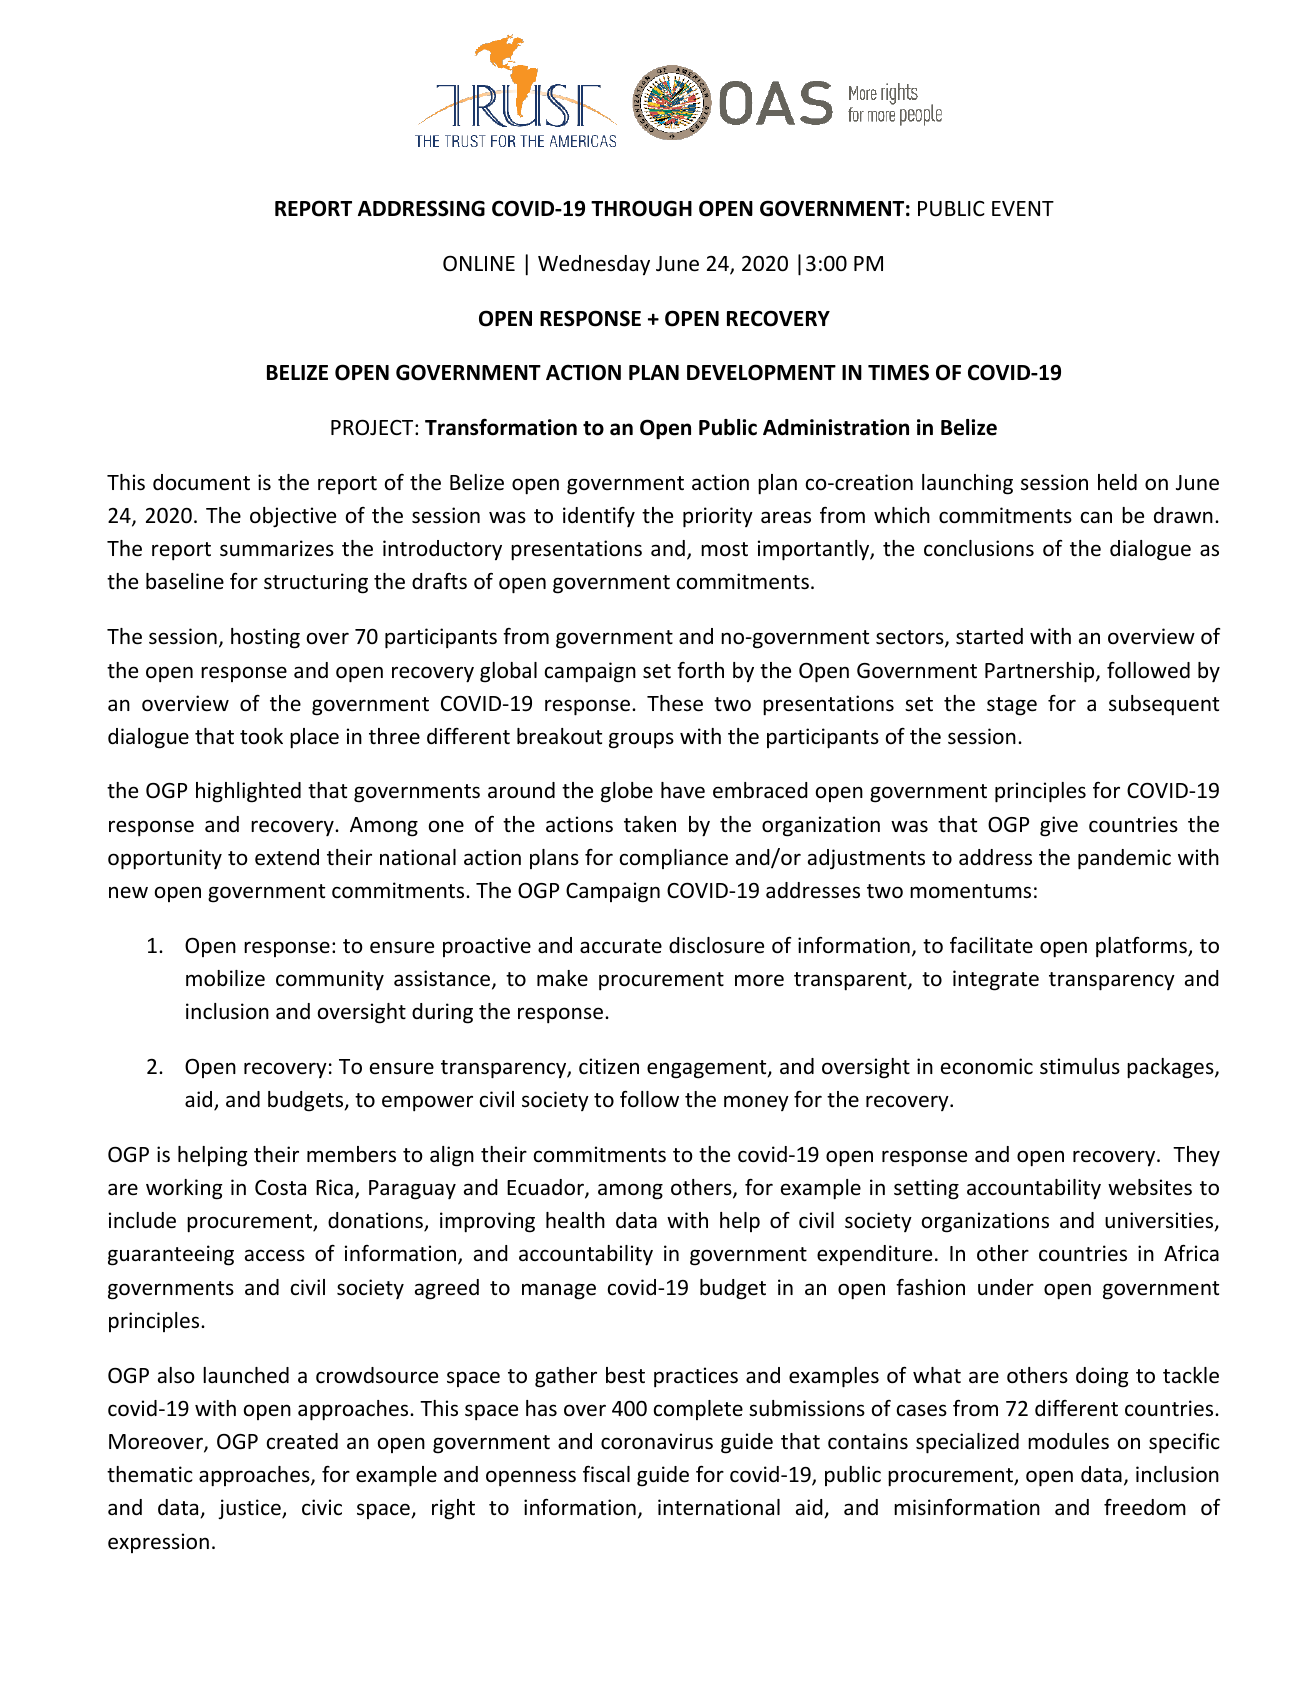 Image resolution: width=1316 pixels, height=1703 pixels. What do you see at coordinates (1023, 208) in the screenshot?
I see `EVENT` at bounding box center [1023, 208].
